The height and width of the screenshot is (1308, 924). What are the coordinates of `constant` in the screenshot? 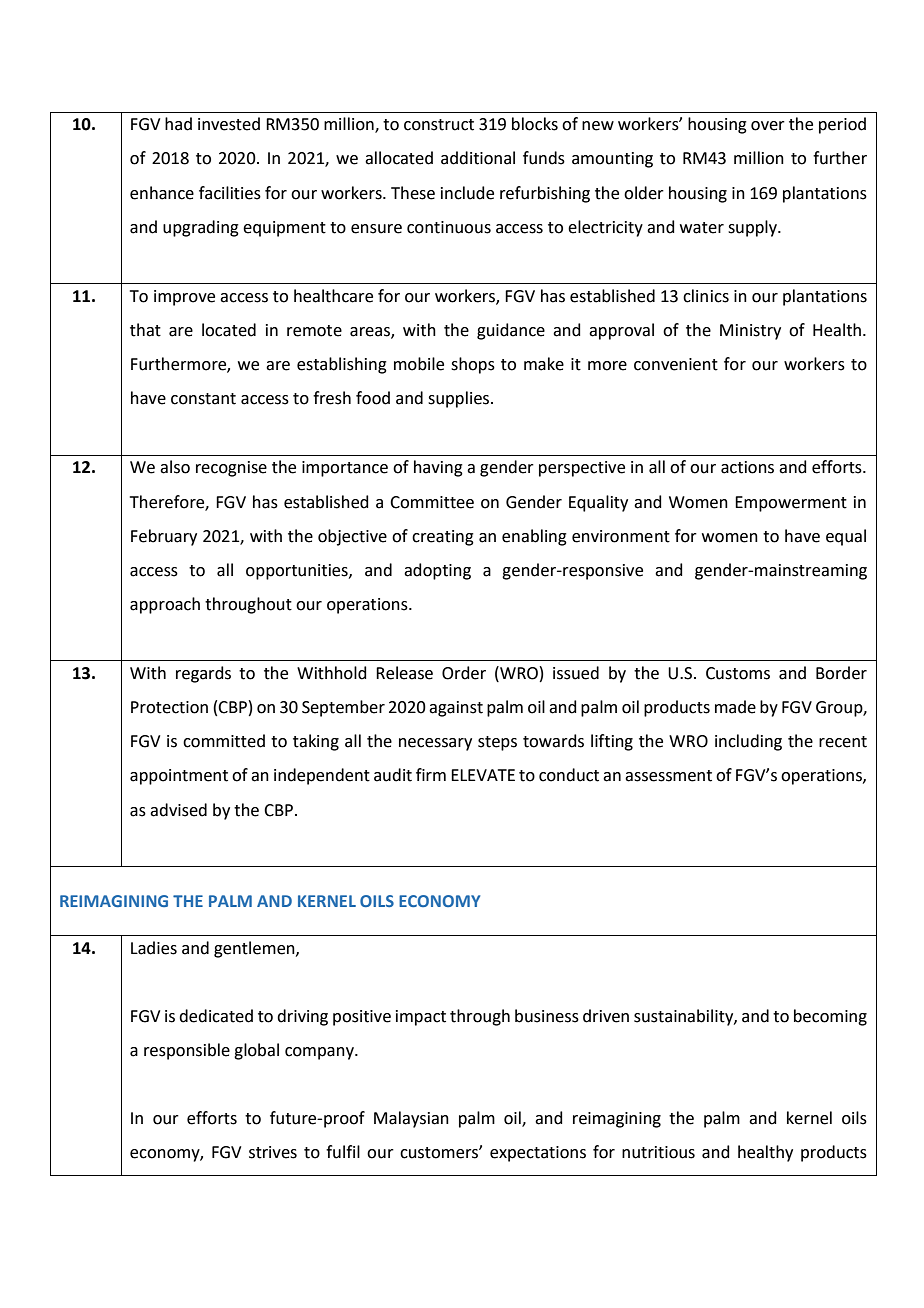 It's located at (203, 399).
